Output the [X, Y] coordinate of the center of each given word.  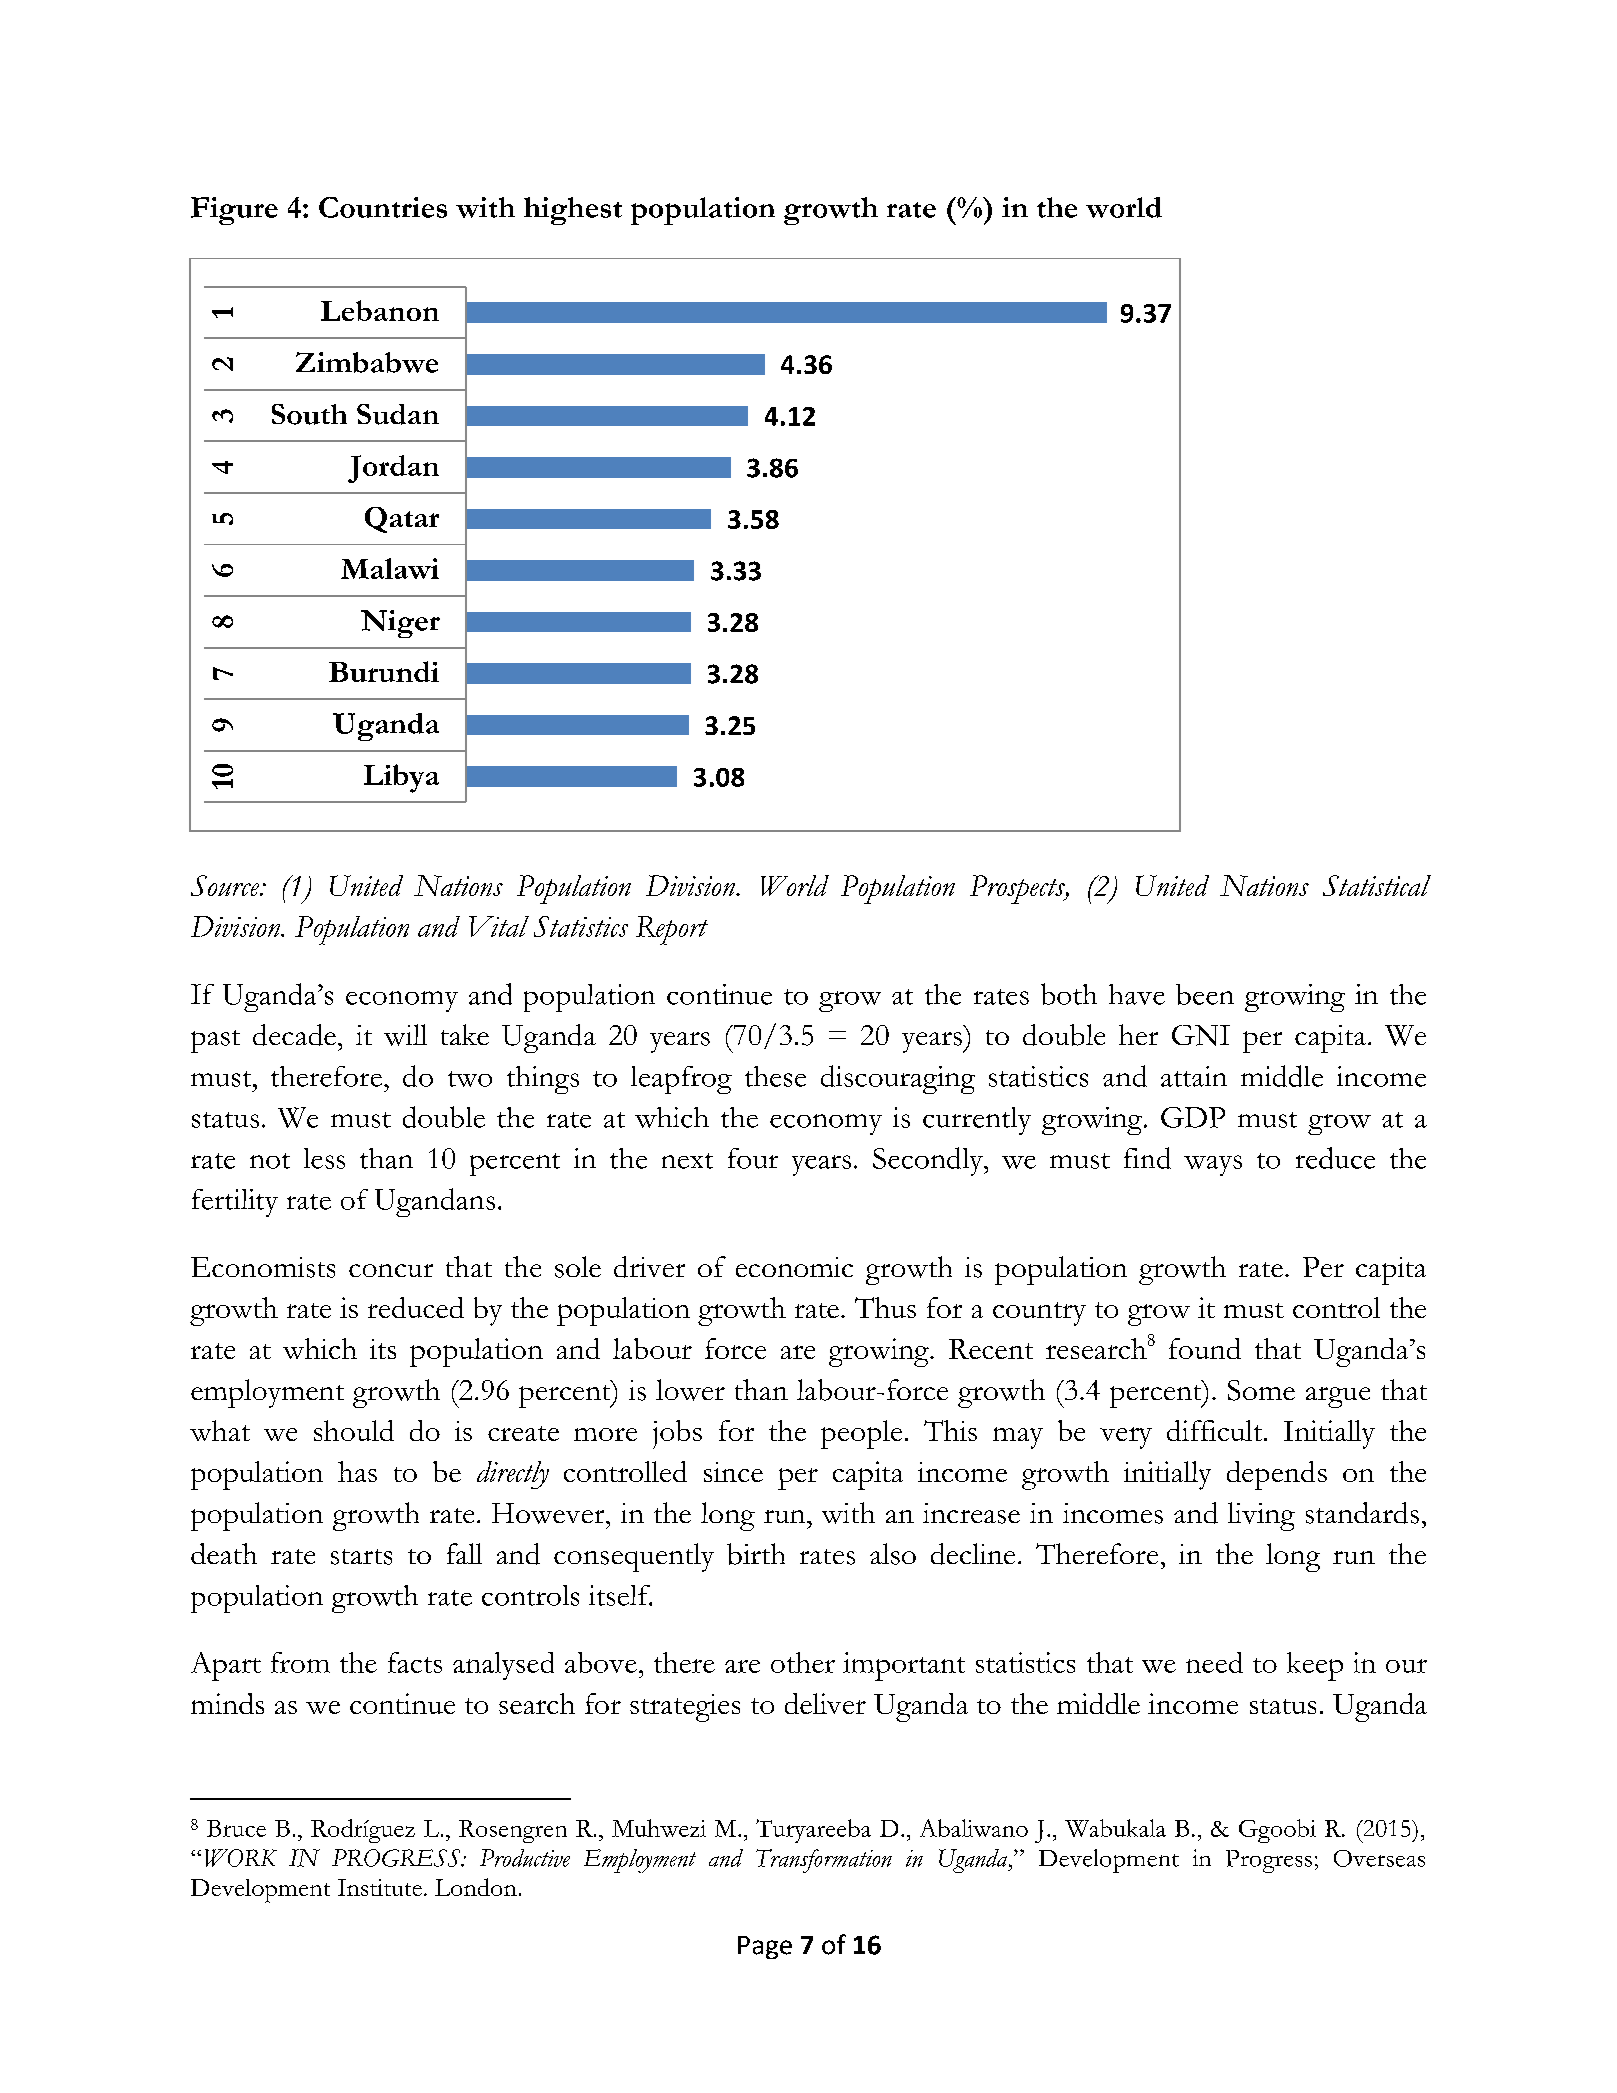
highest [573, 211]
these [775, 1076]
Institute [380, 1887]
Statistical [1377, 885]
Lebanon [380, 310]
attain [1194, 1076]
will [405, 1035]
